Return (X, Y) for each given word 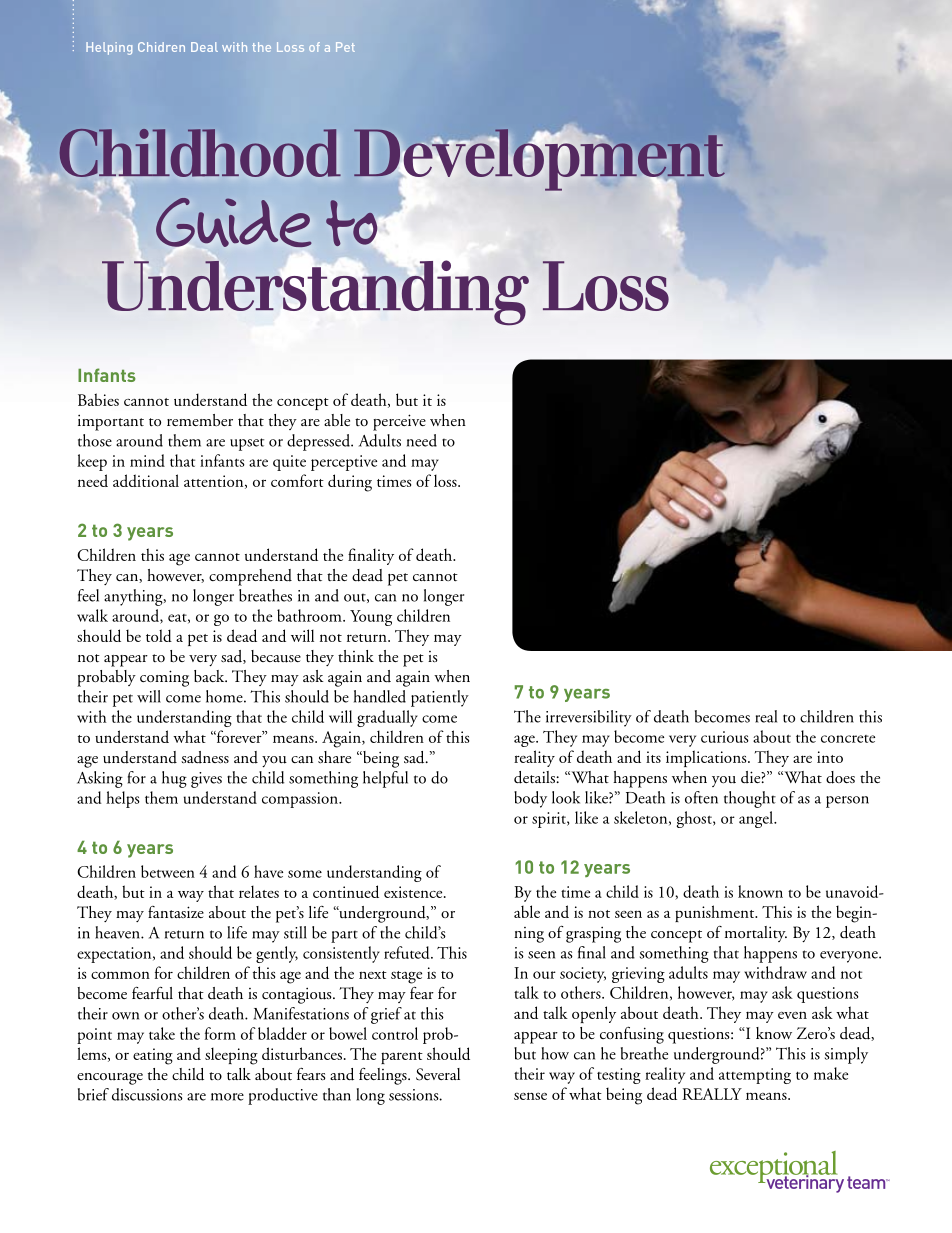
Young (371, 618)
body (530, 799)
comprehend (250, 577)
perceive (399, 422)
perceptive (344, 463)
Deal (204, 47)
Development (539, 161)
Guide (233, 224)
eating (153, 1056)
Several (438, 1074)
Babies (98, 399)
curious (725, 737)
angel (757, 819)
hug (174, 779)
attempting (755, 1076)
